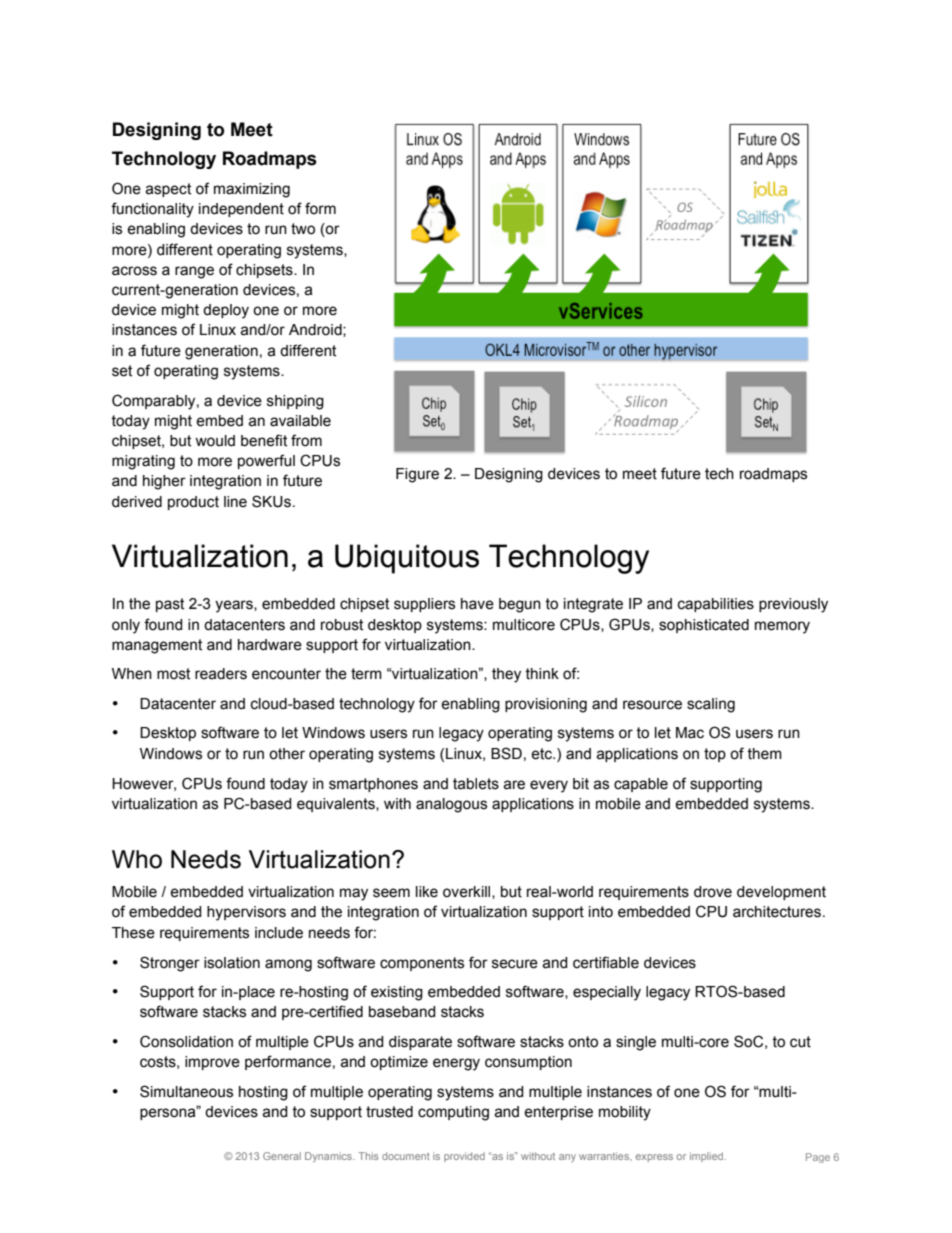  What do you see at coordinates (506, 675) in the page?
I see `they` at bounding box center [506, 675].
